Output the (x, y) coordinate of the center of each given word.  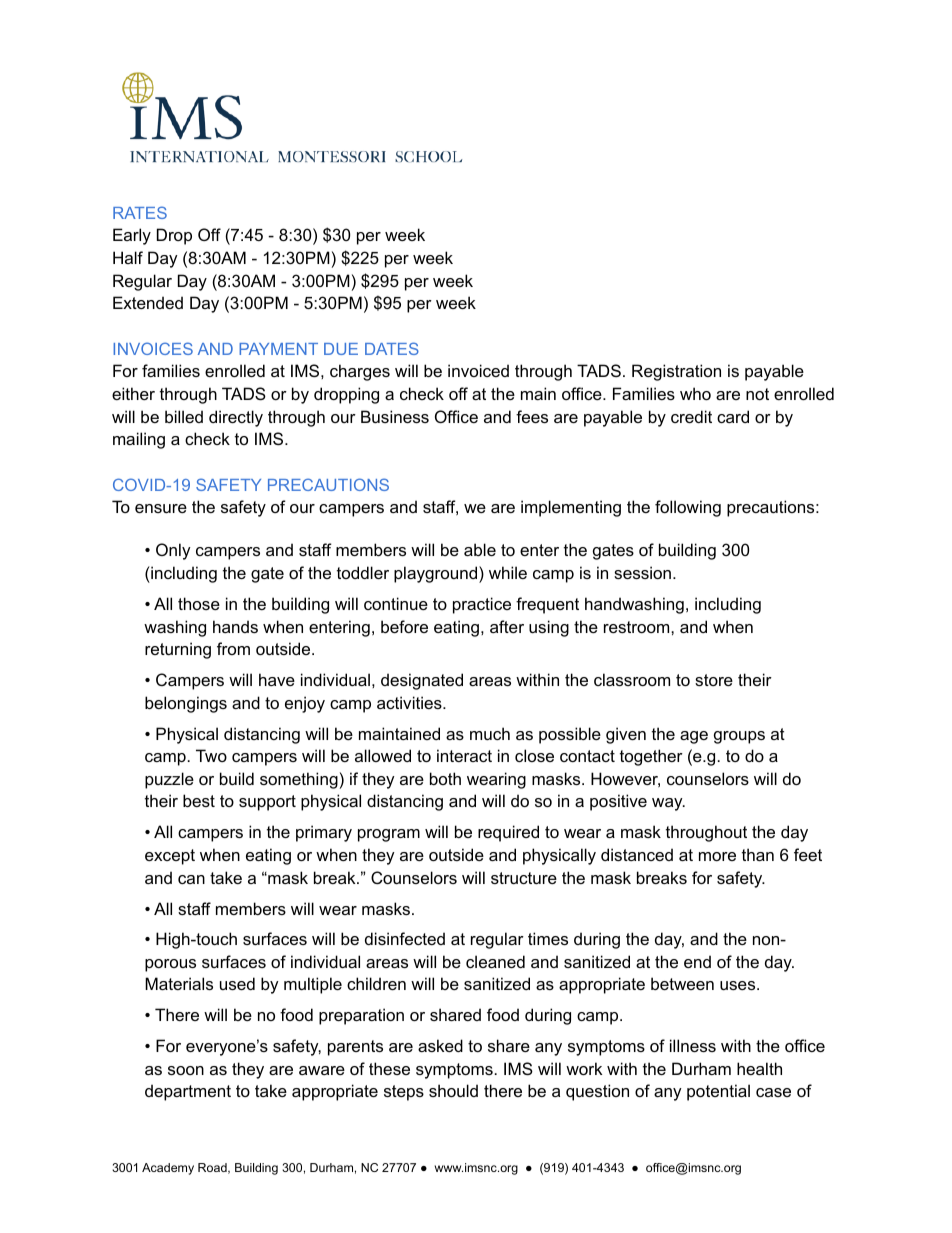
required (508, 833)
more (717, 856)
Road (213, 1168)
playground (437, 574)
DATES (392, 348)
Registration (676, 372)
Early (132, 236)
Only (173, 551)
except (170, 857)
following (688, 508)
